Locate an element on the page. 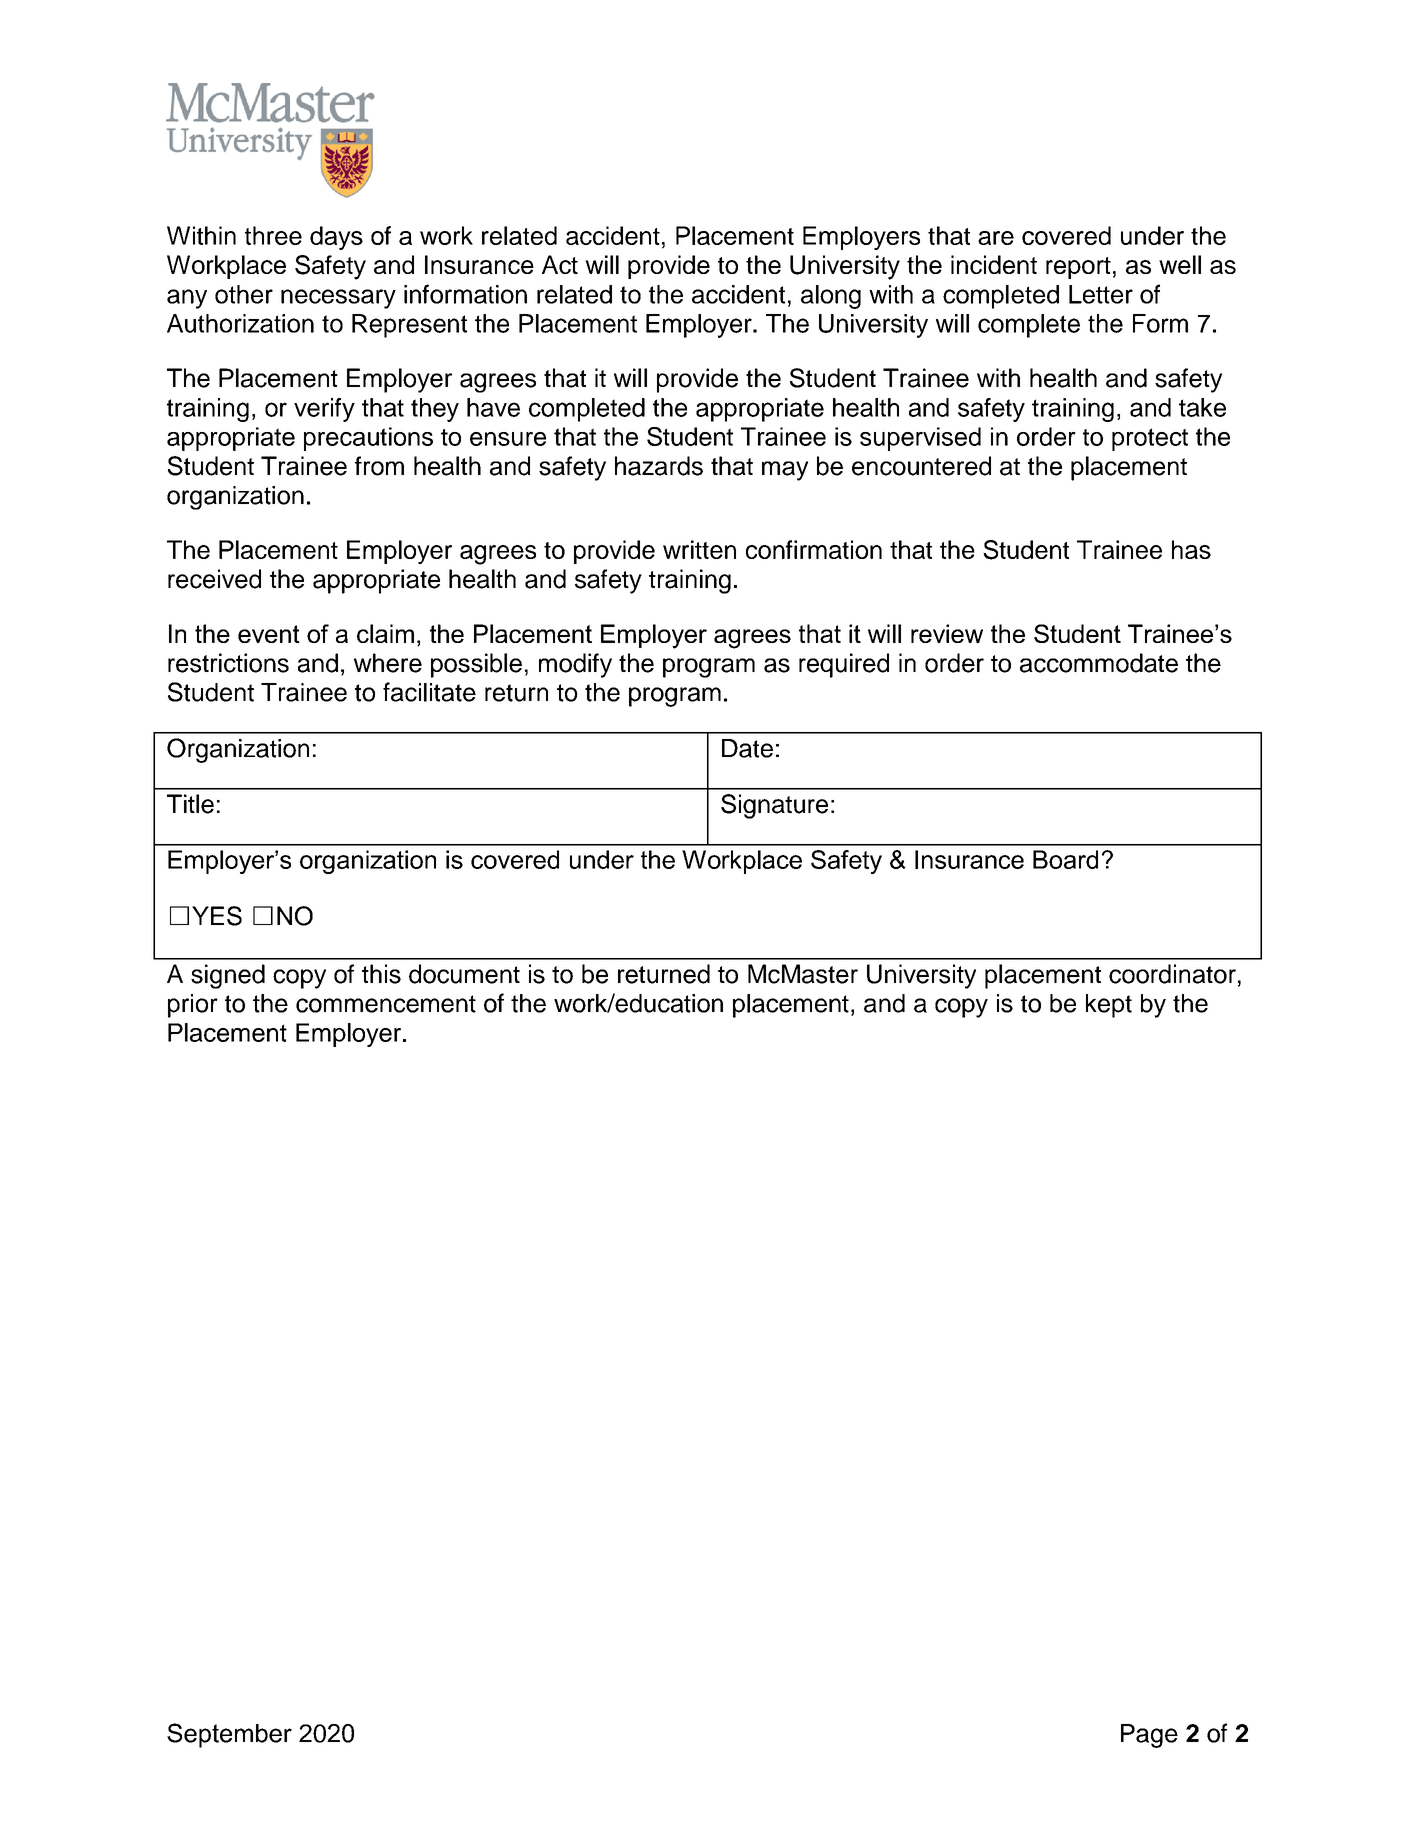  Page is located at coordinates (1149, 1736).
